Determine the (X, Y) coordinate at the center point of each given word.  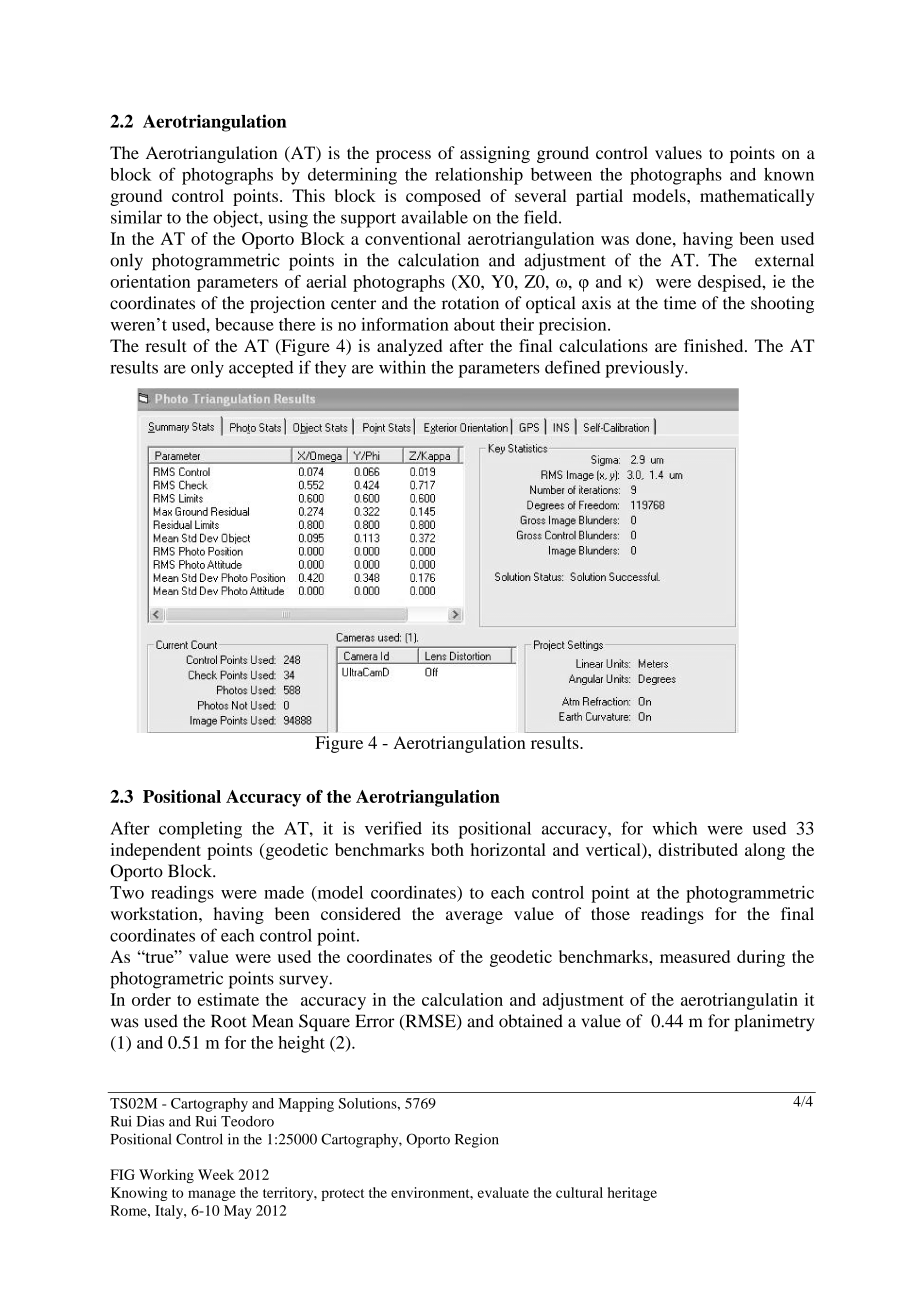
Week (216, 1174)
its (440, 828)
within (402, 367)
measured (695, 956)
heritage (632, 1194)
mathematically (757, 197)
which (674, 828)
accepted (261, 369)
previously (645, 369)
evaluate (503, 1192)
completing (200, 830)
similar (136, 217)
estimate (228, 999)
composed (443, 197)
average (474, 917)
